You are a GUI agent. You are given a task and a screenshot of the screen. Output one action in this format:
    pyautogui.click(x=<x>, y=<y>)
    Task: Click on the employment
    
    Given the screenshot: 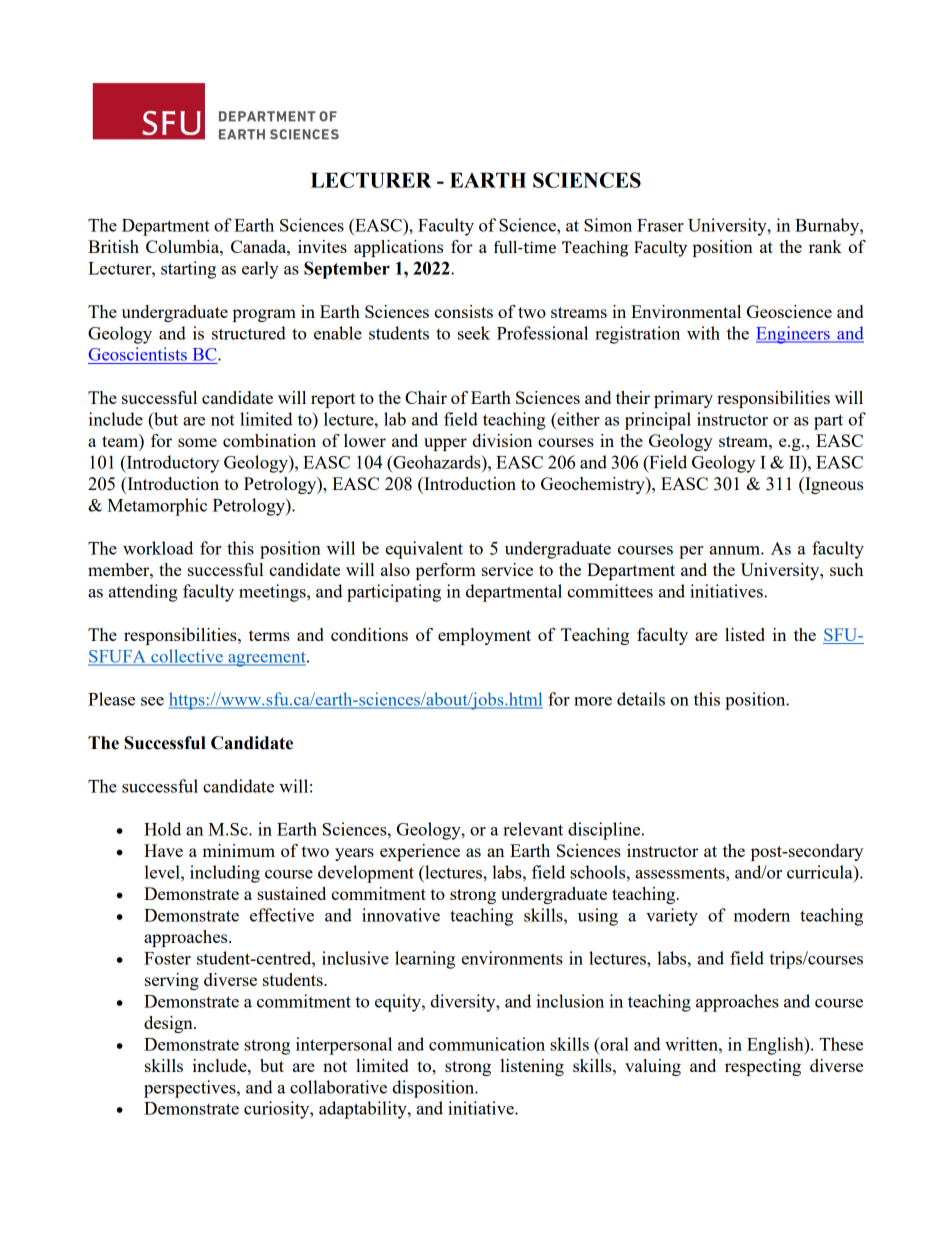 What is the action you would take?
    pyautogui.click(x=484, y=636)
